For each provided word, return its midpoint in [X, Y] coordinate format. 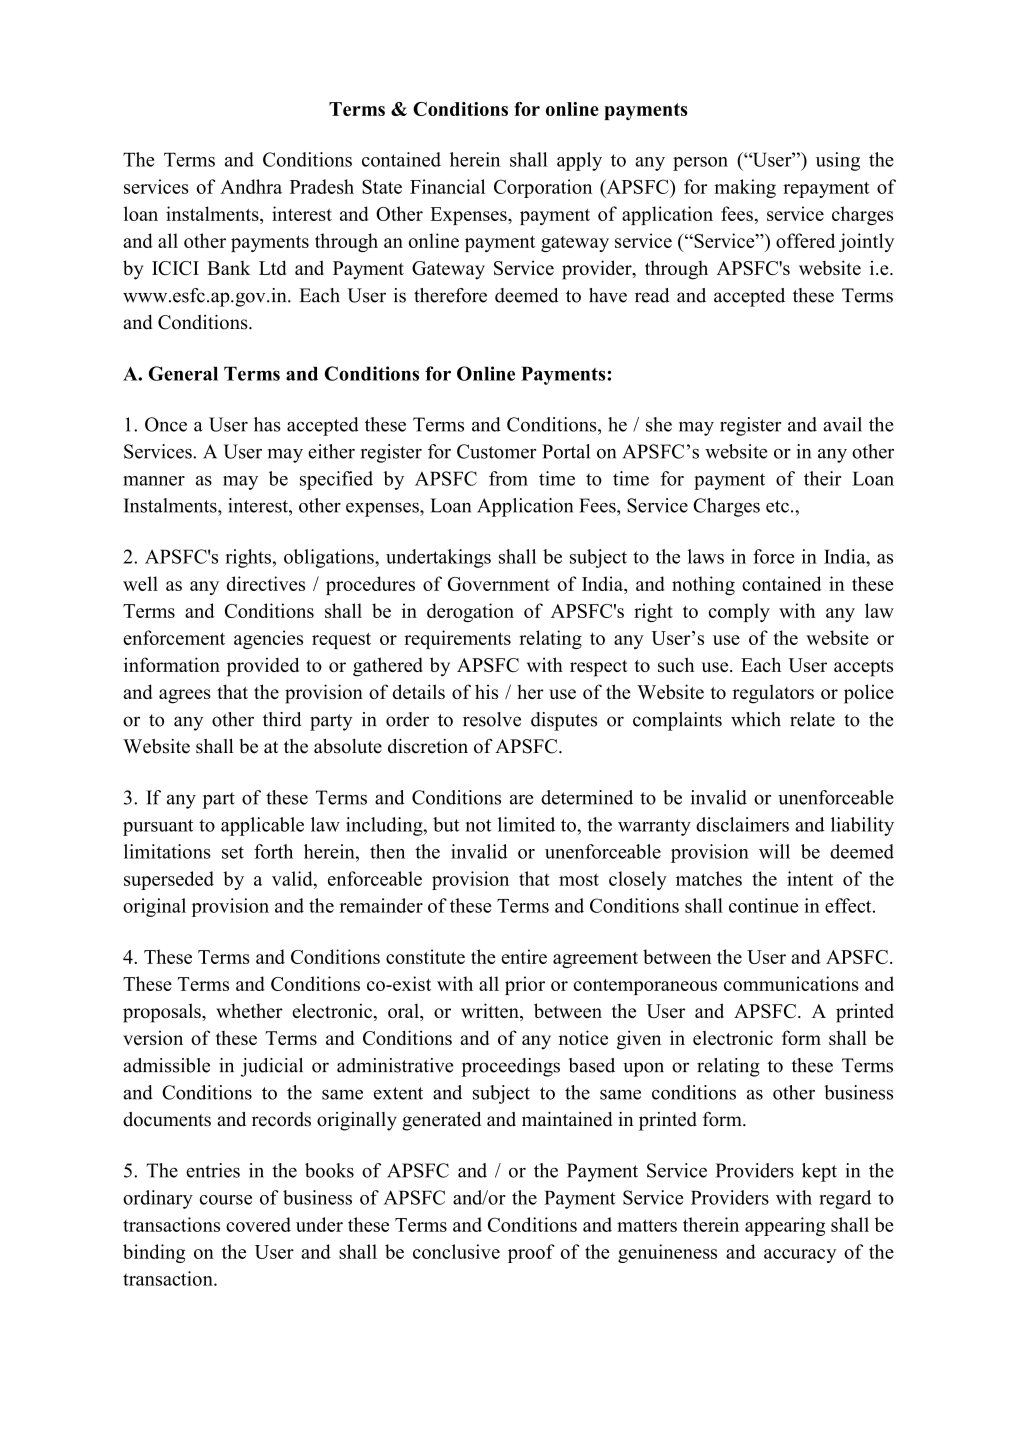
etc [777, 506]
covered [258, 1224]
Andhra [251, 186]
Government [499, 584]
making [745, 188]
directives [266, 583]
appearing [785, 1226]
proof [531, 1253]
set [233, 852]
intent [810, 878]
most [579, 879]
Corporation [543, 188]
